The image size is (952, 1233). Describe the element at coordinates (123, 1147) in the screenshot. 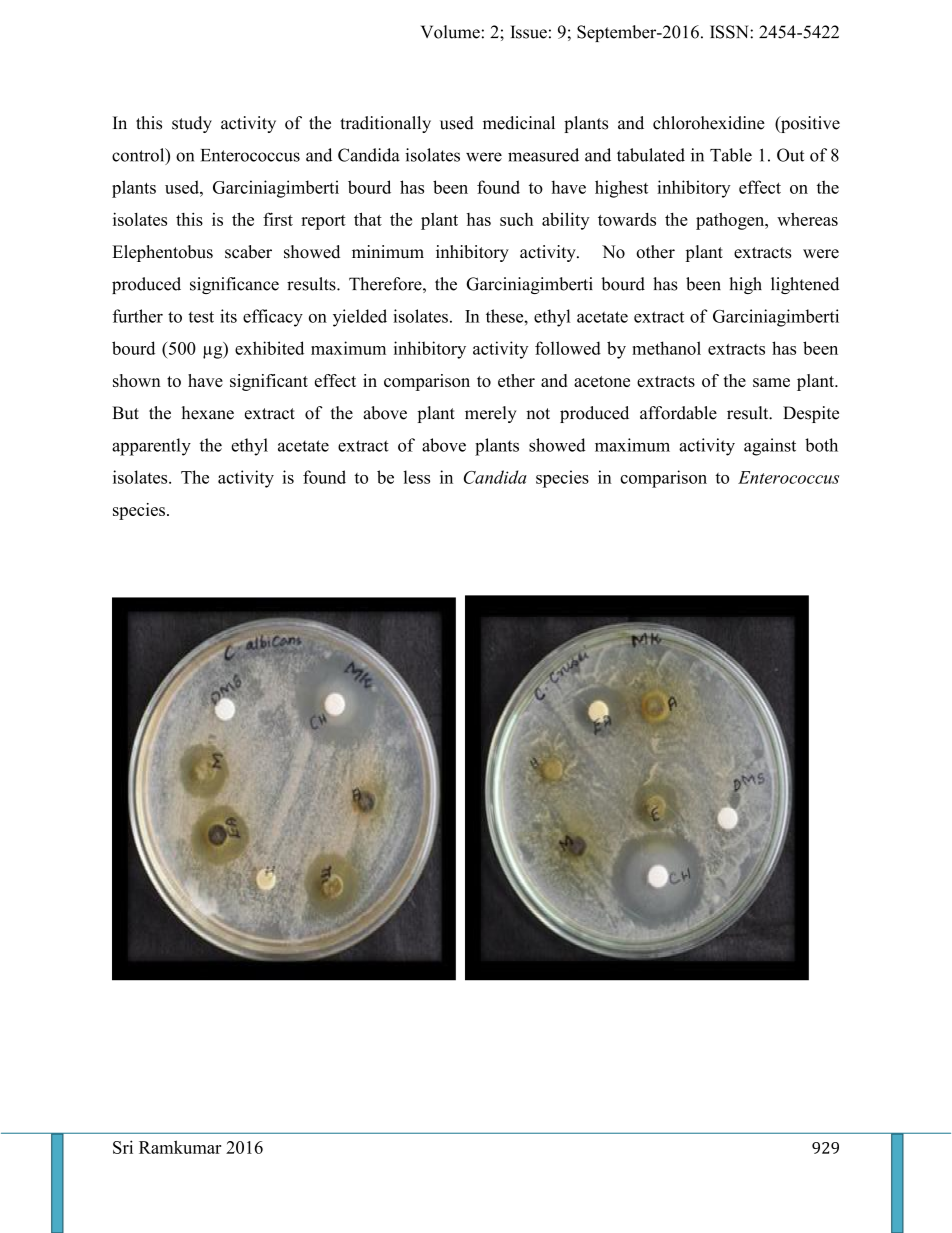

I see `Sri` at that location.
